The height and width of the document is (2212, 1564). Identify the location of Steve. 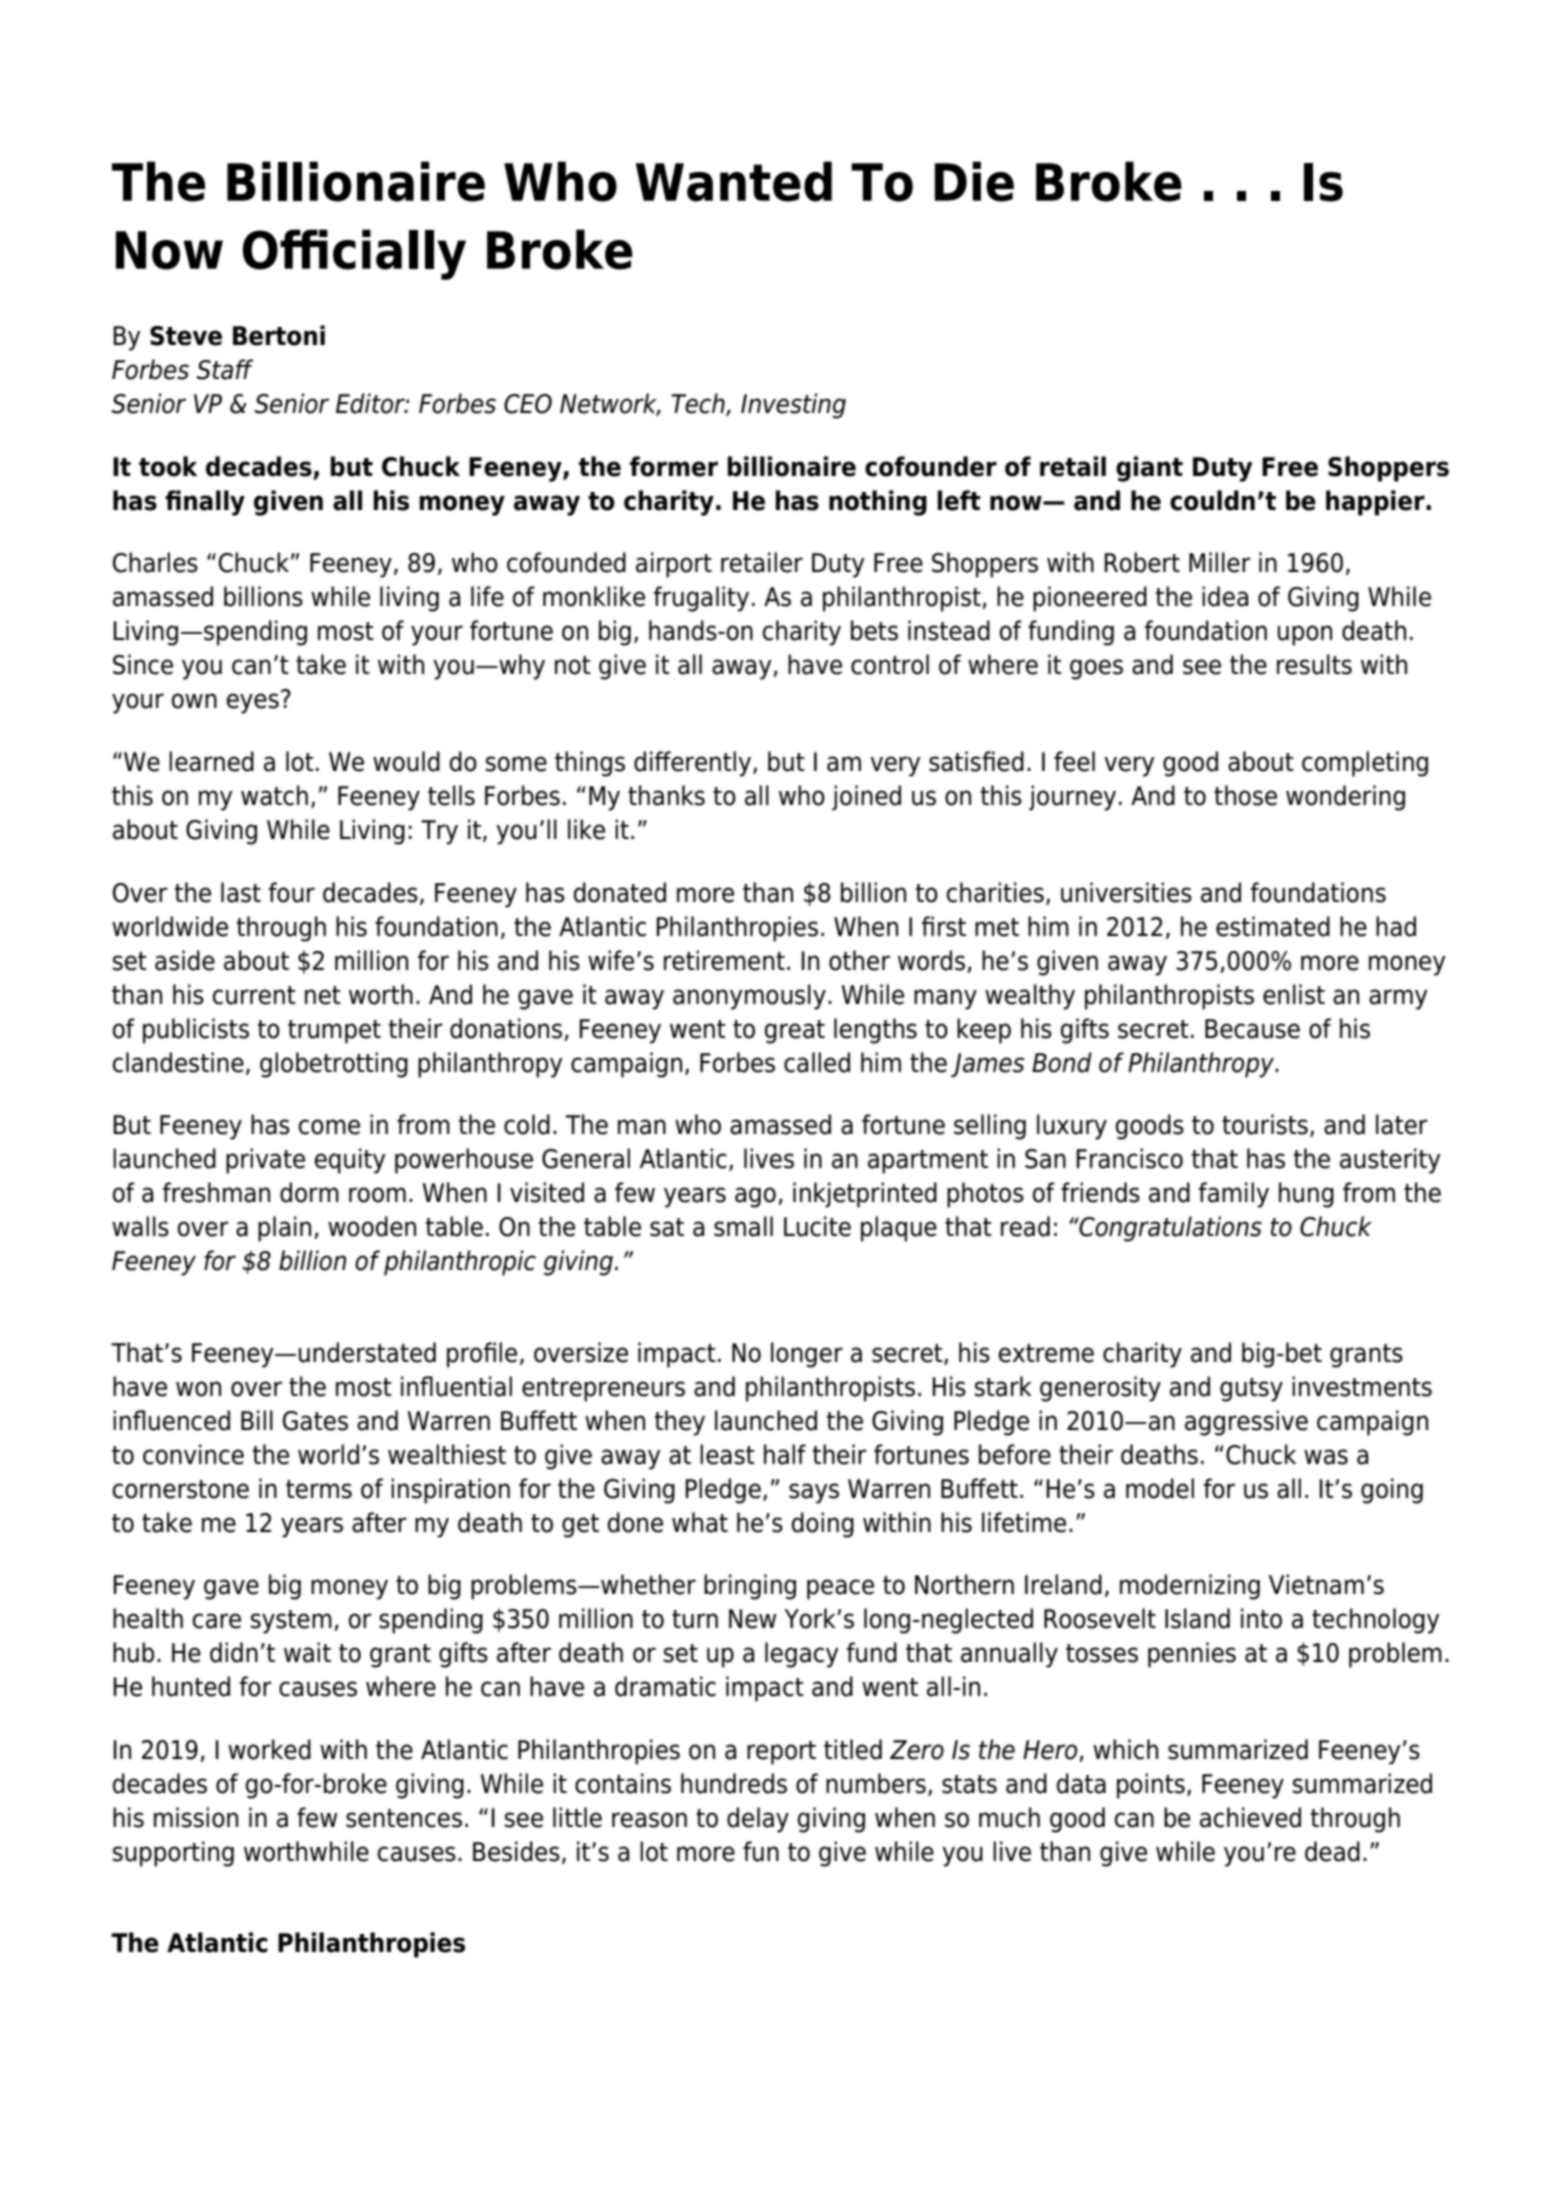
(186, 336).
